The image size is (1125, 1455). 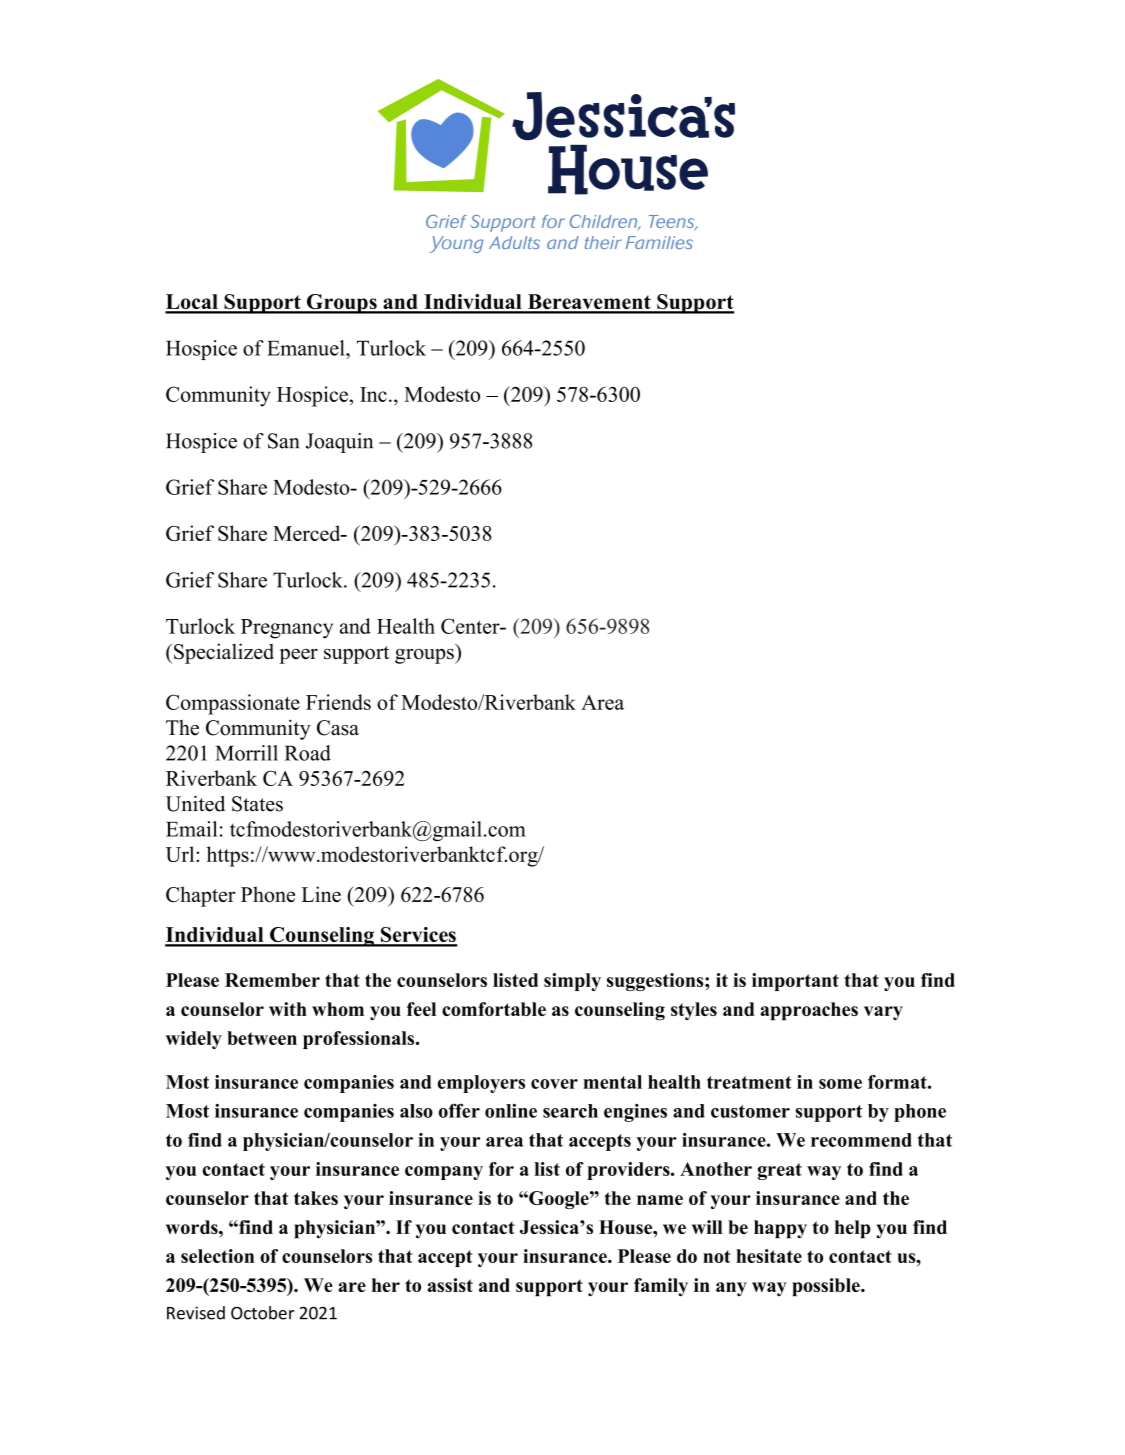 I want to click on Friends, so click(x=338, y=702).
